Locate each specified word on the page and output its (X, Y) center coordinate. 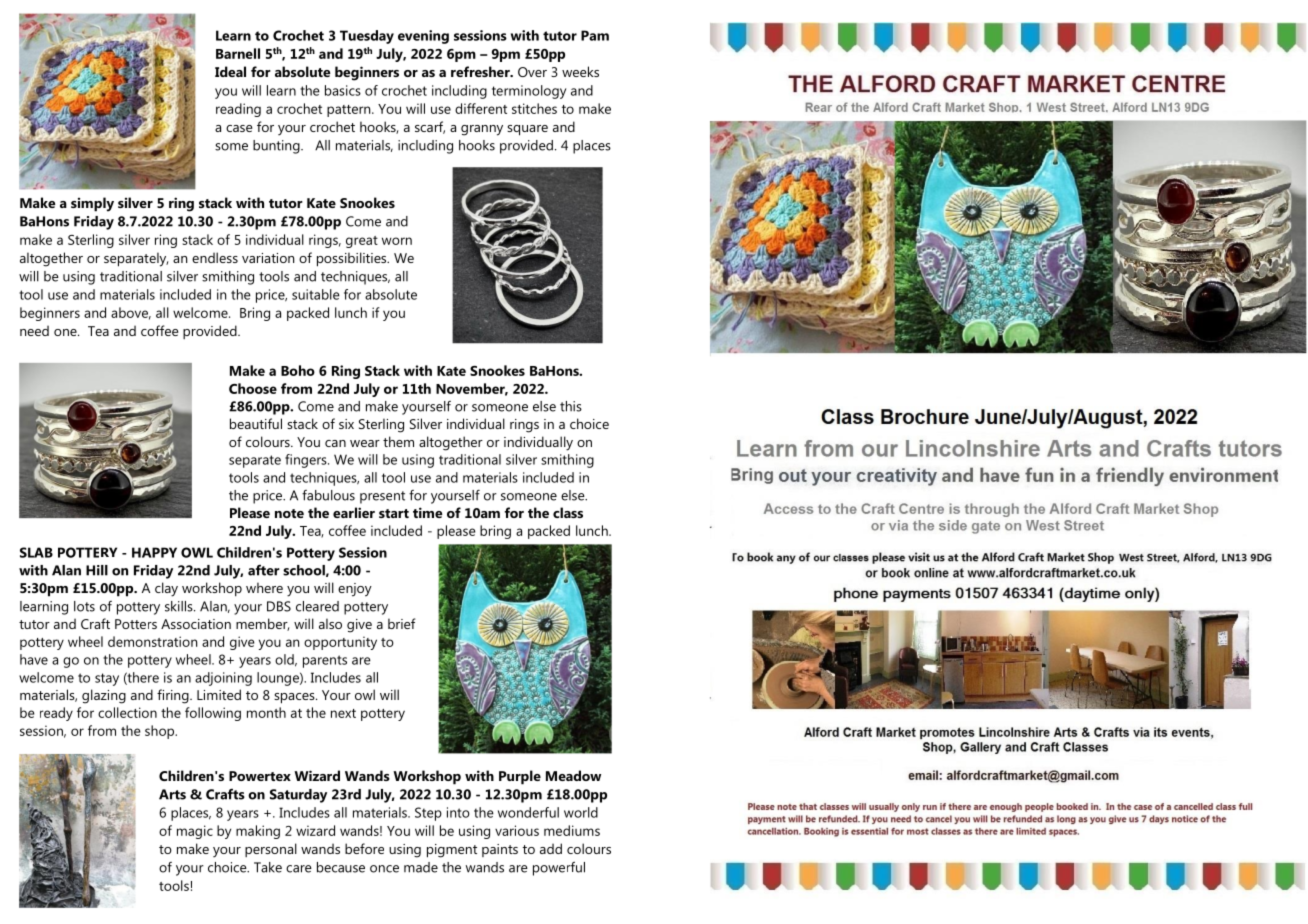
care (299, 869)
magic (195, 832)
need (34, 330)
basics (343, 90)
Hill (97, 570)
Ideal (230, 71)
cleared (317, 606)
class (568, 512)
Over (532, 72)
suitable (316, 294)
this (571, 406)
